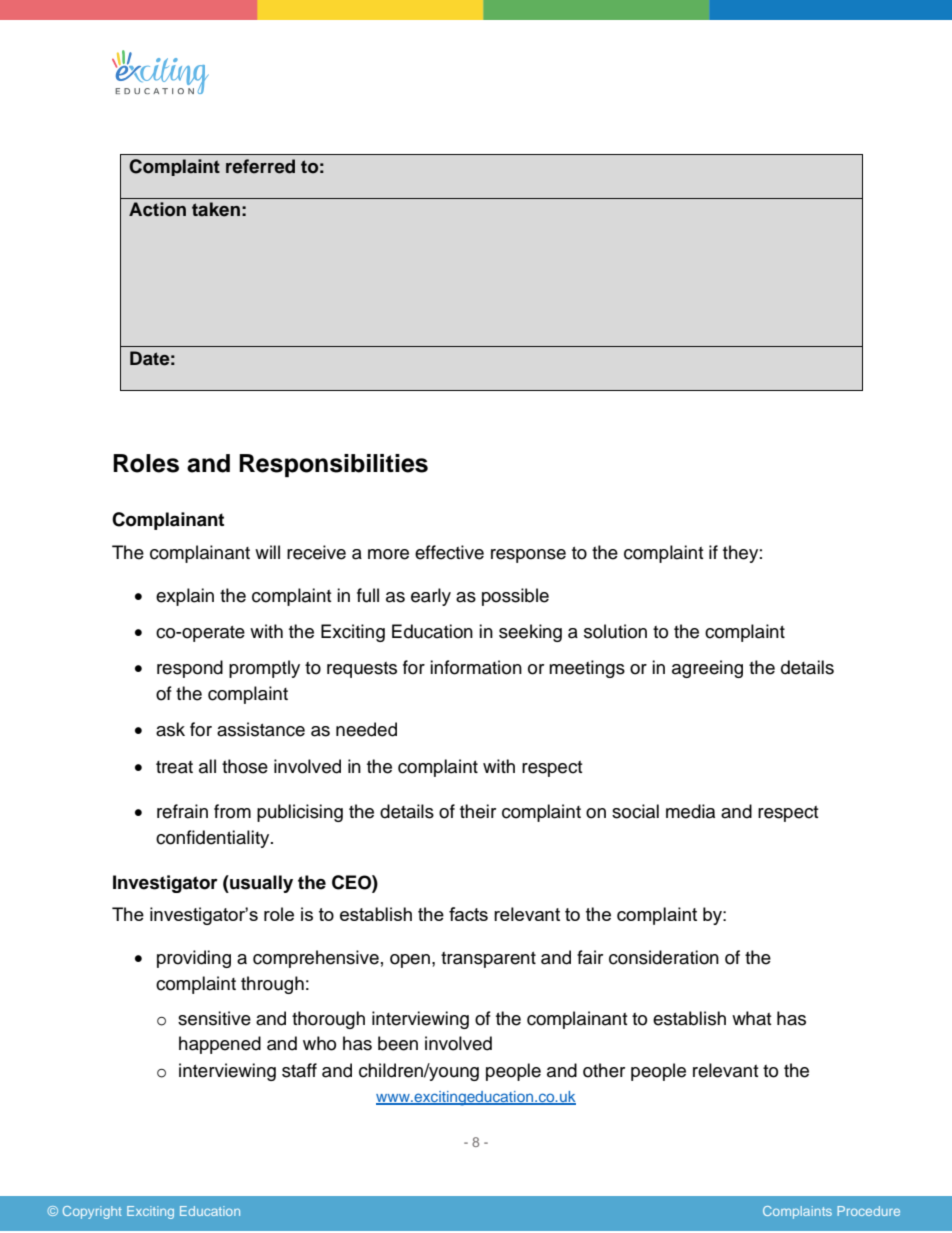 The image size is (952, 1233). Describe the element at coordinates (260, 166) in the page. I see `referred` at that location.
